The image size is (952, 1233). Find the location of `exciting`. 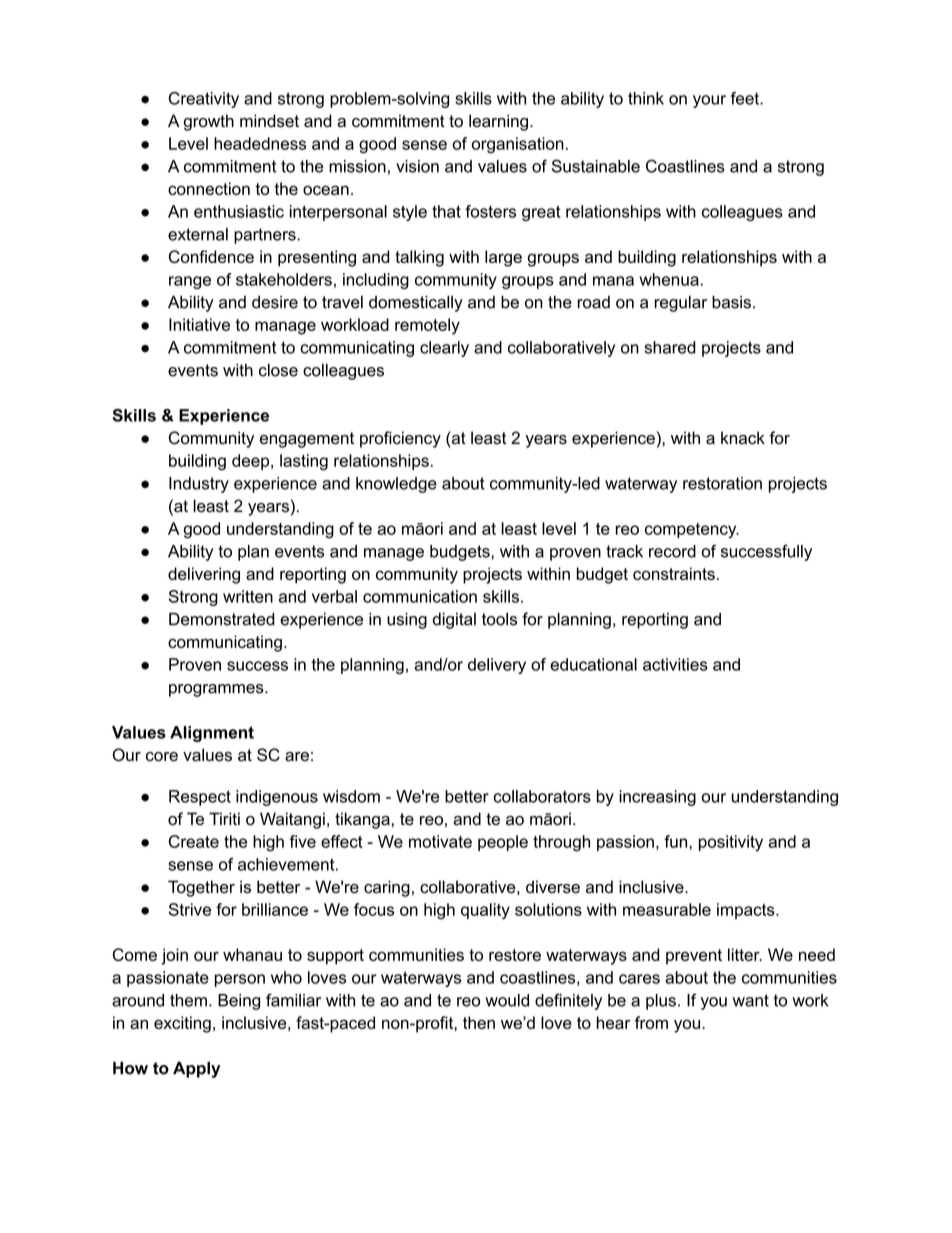

exciting is located at coordinates (182, 1024).
